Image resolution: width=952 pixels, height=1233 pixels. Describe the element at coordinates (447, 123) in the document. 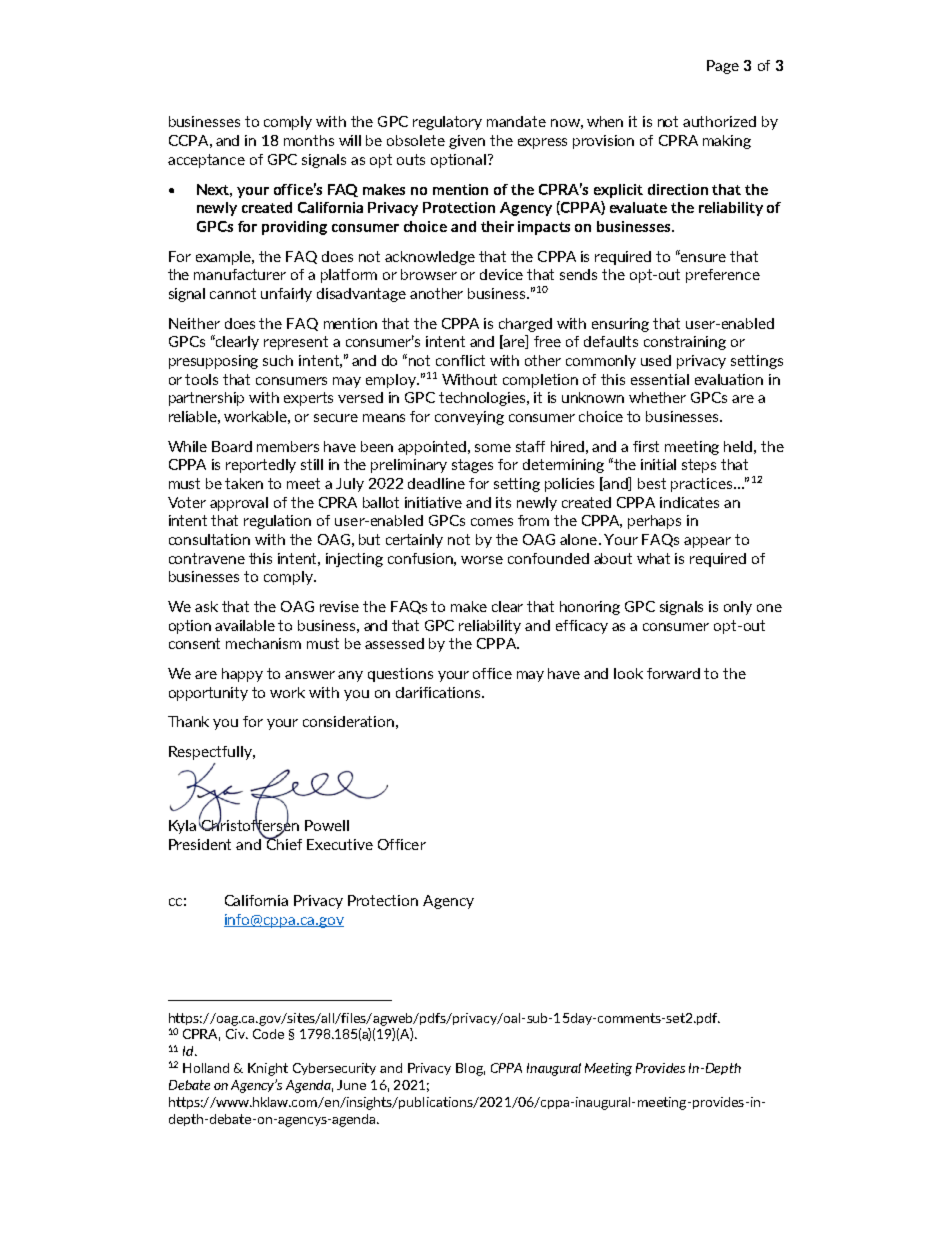

I see `regulatory` at that location.
